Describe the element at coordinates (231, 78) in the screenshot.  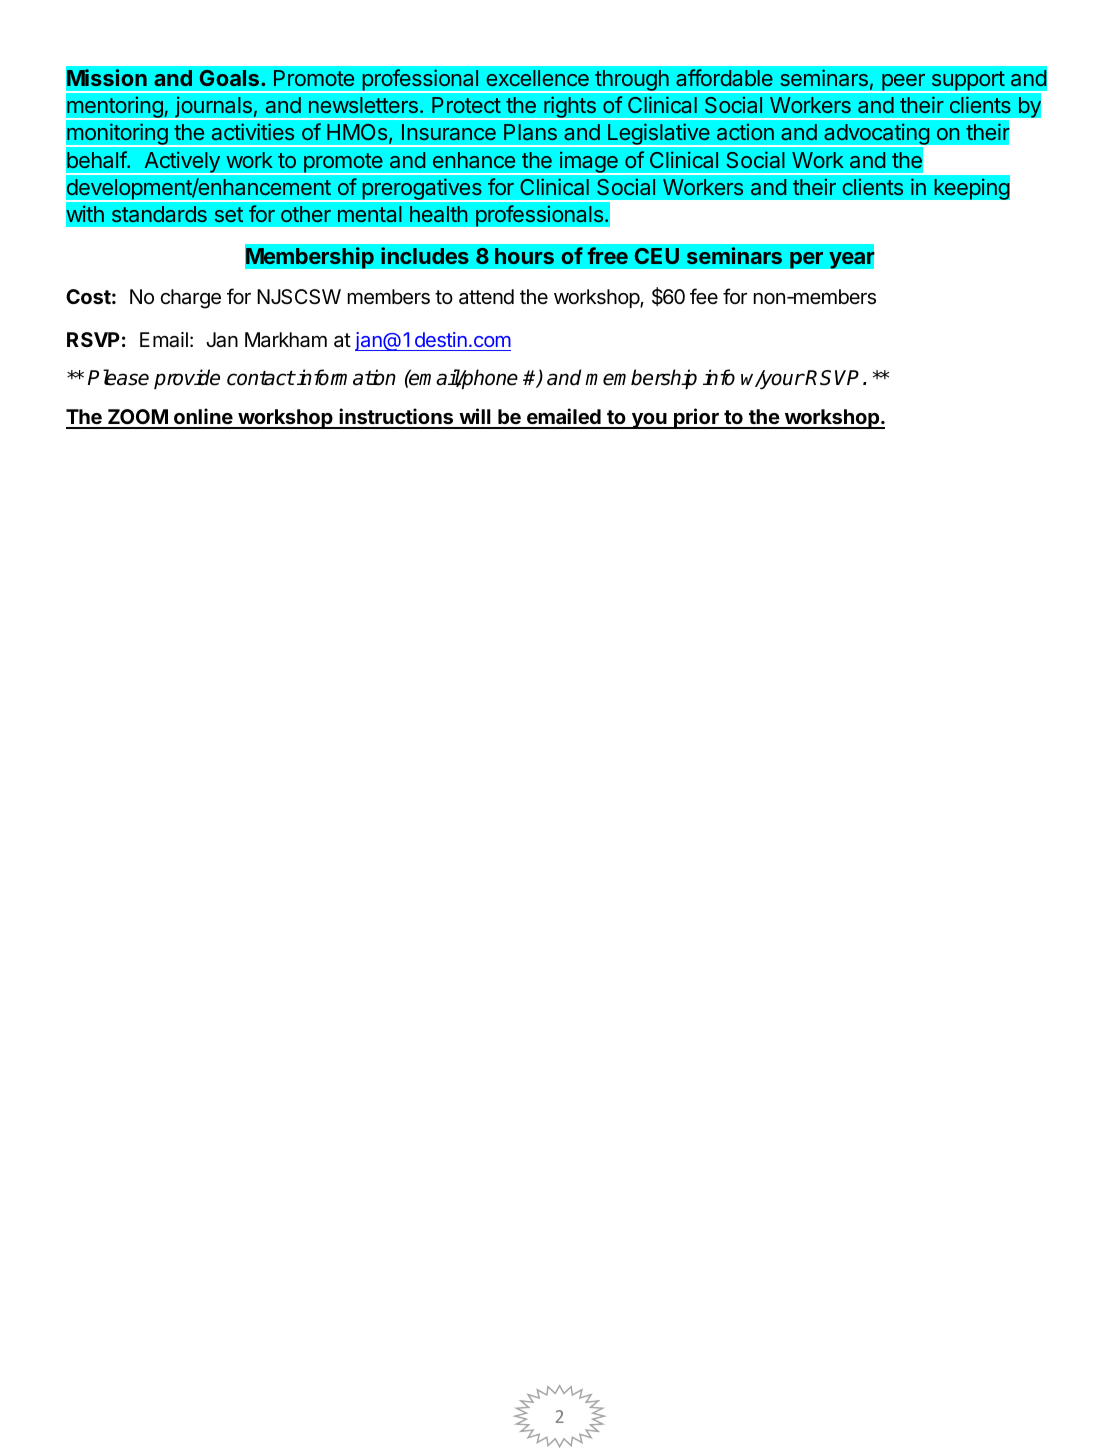
I see `Goals` at that location.
